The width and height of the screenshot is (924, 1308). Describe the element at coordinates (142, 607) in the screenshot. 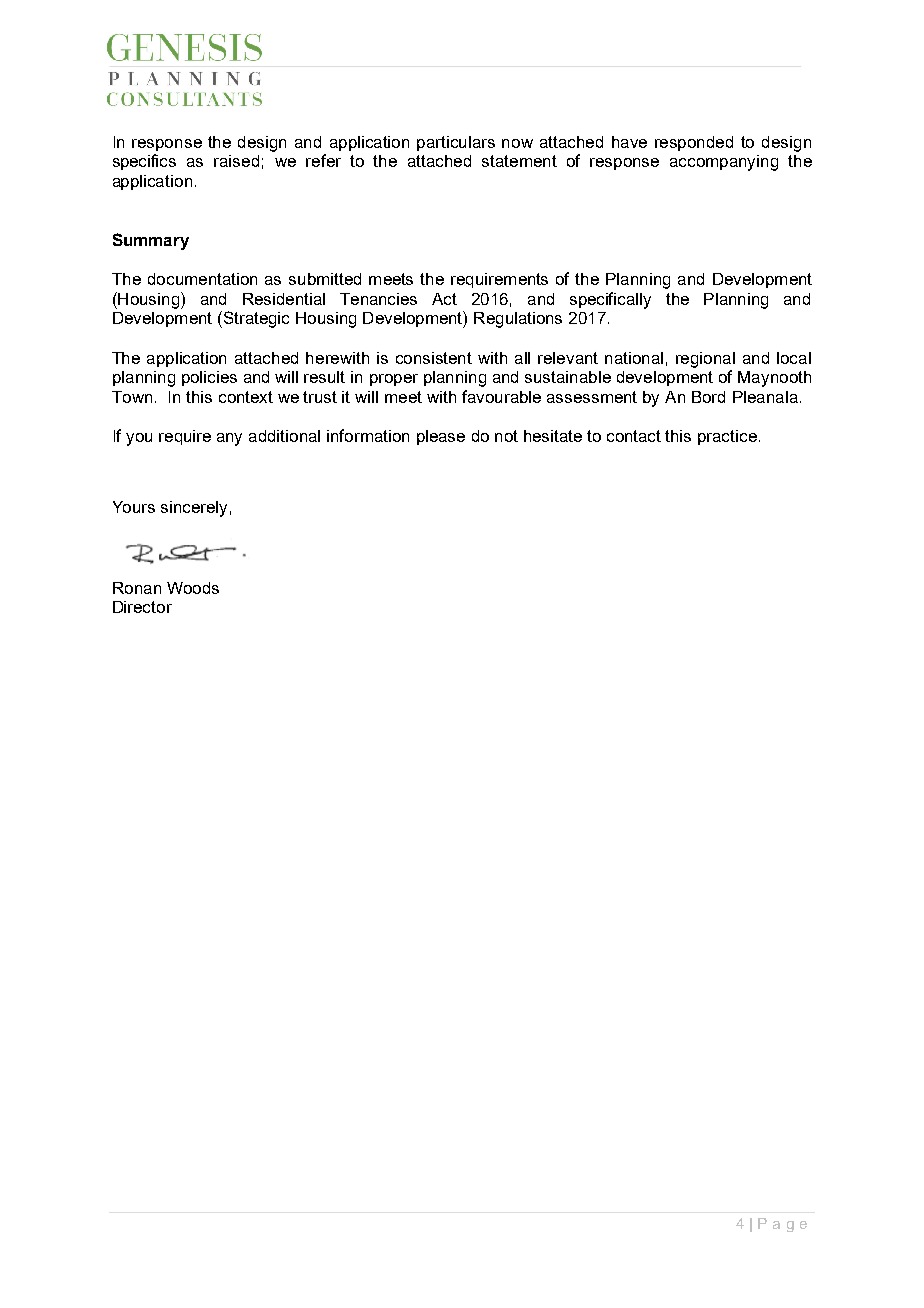

I see `Director` at that location.
